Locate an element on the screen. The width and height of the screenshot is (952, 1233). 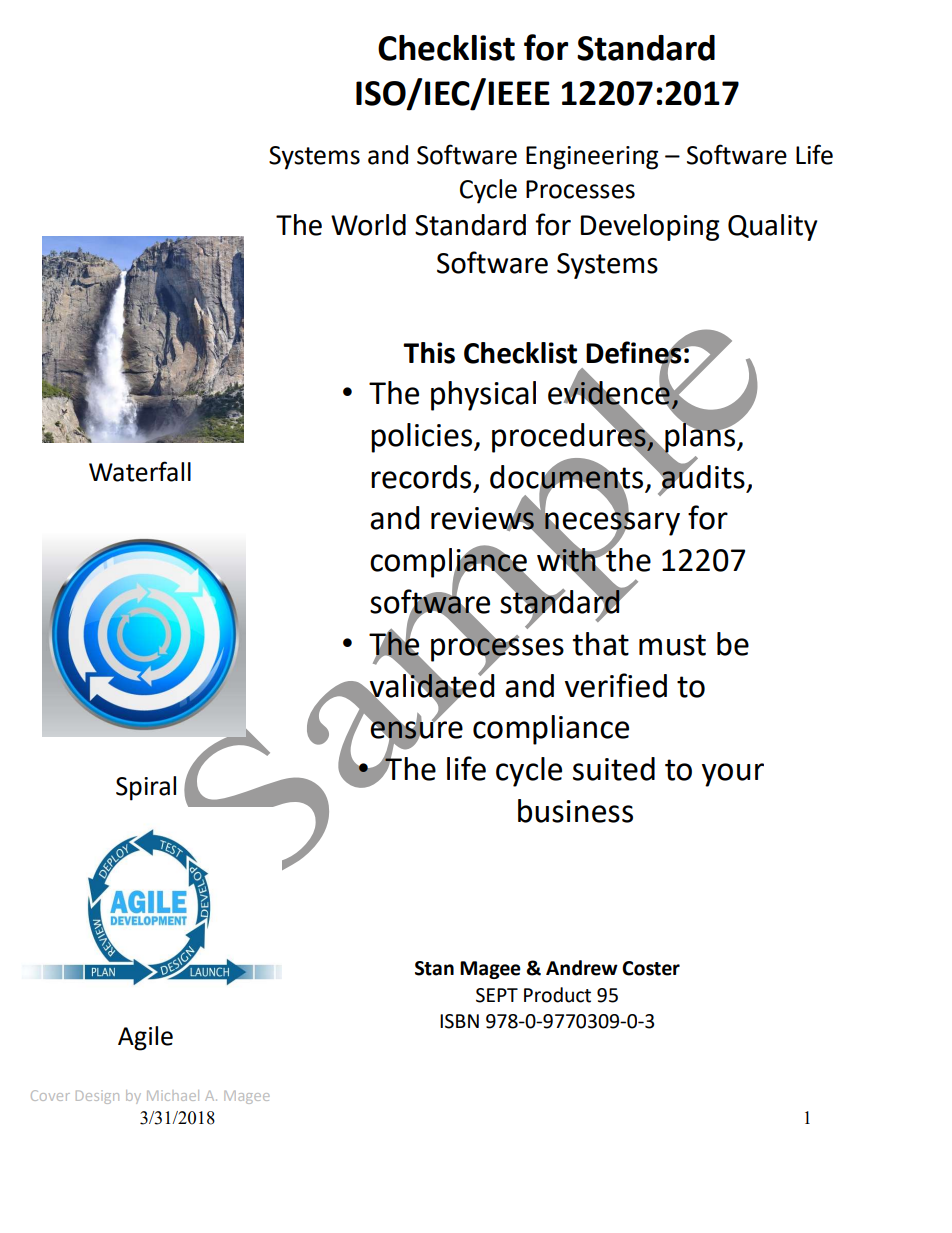
SEPT is located at coordinates (497, 995).
